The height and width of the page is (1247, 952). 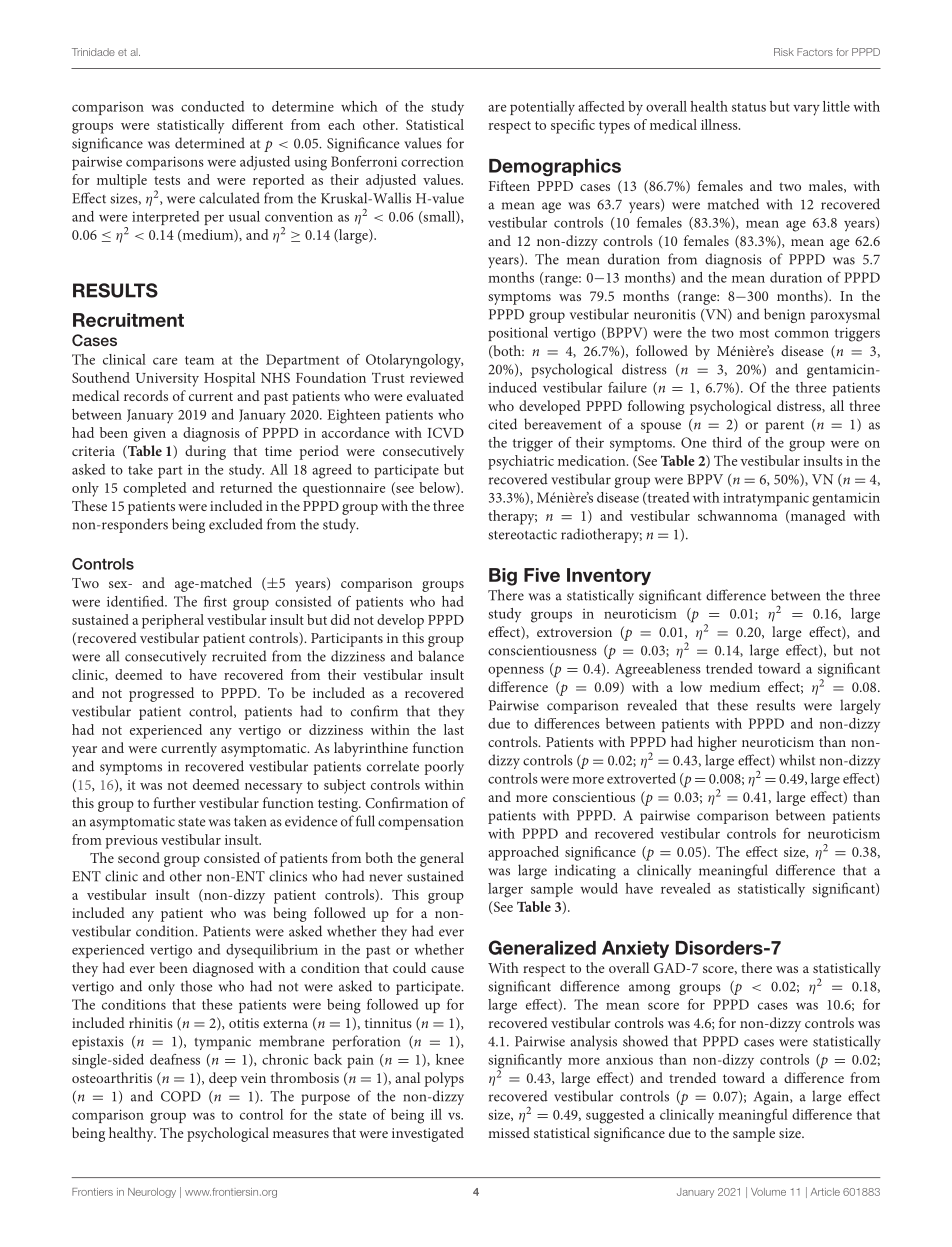 I want to click on potentially, so click(x=542, y=108).
